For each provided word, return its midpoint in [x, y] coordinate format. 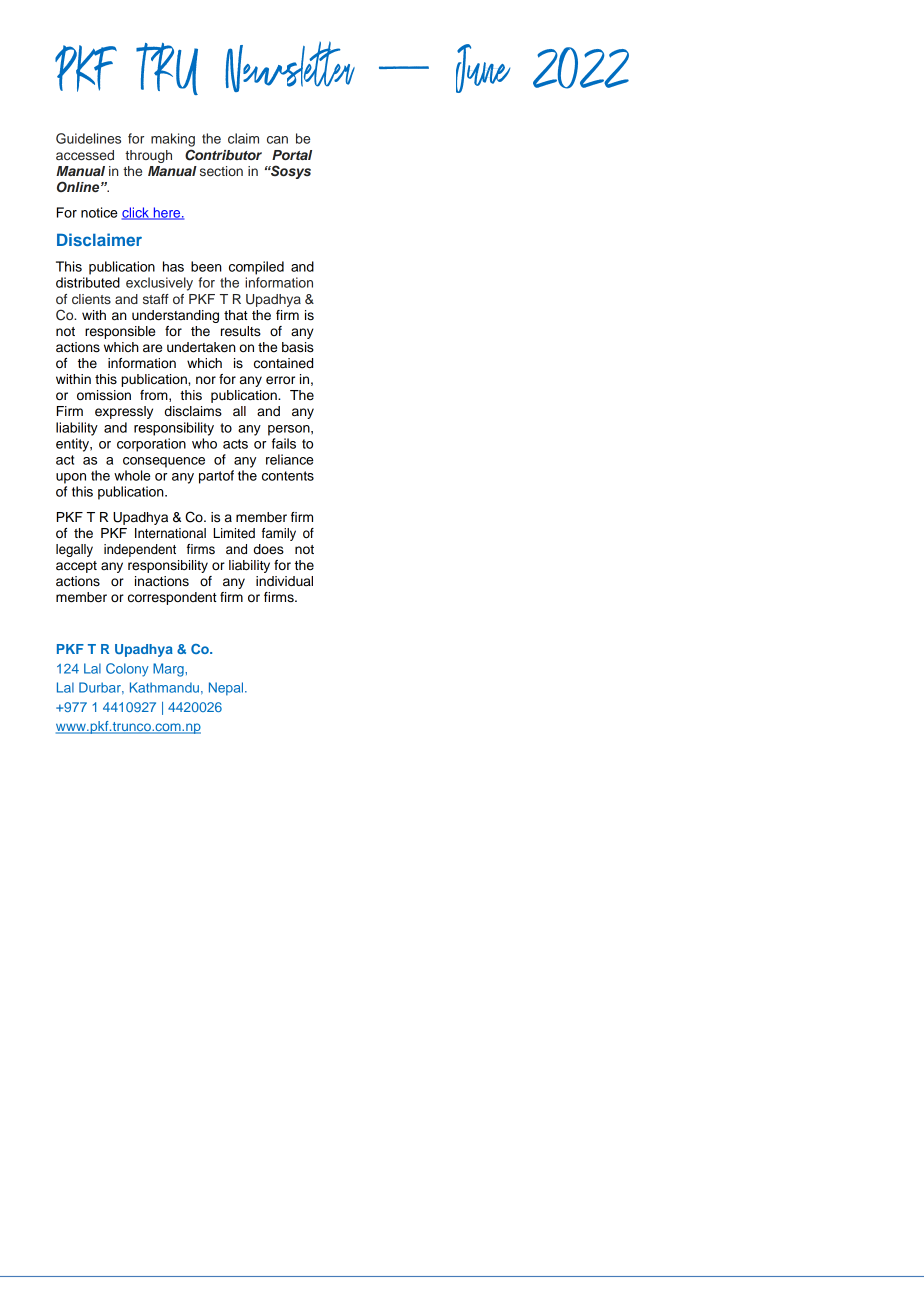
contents [288, 476]
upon [71, 478]
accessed [85, 155]
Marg [169, 670]
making [173, 140]
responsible [120, 332]
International [170, 533]
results [241, 331]
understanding [175, 316]
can [277, 140]
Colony [127, 670]
